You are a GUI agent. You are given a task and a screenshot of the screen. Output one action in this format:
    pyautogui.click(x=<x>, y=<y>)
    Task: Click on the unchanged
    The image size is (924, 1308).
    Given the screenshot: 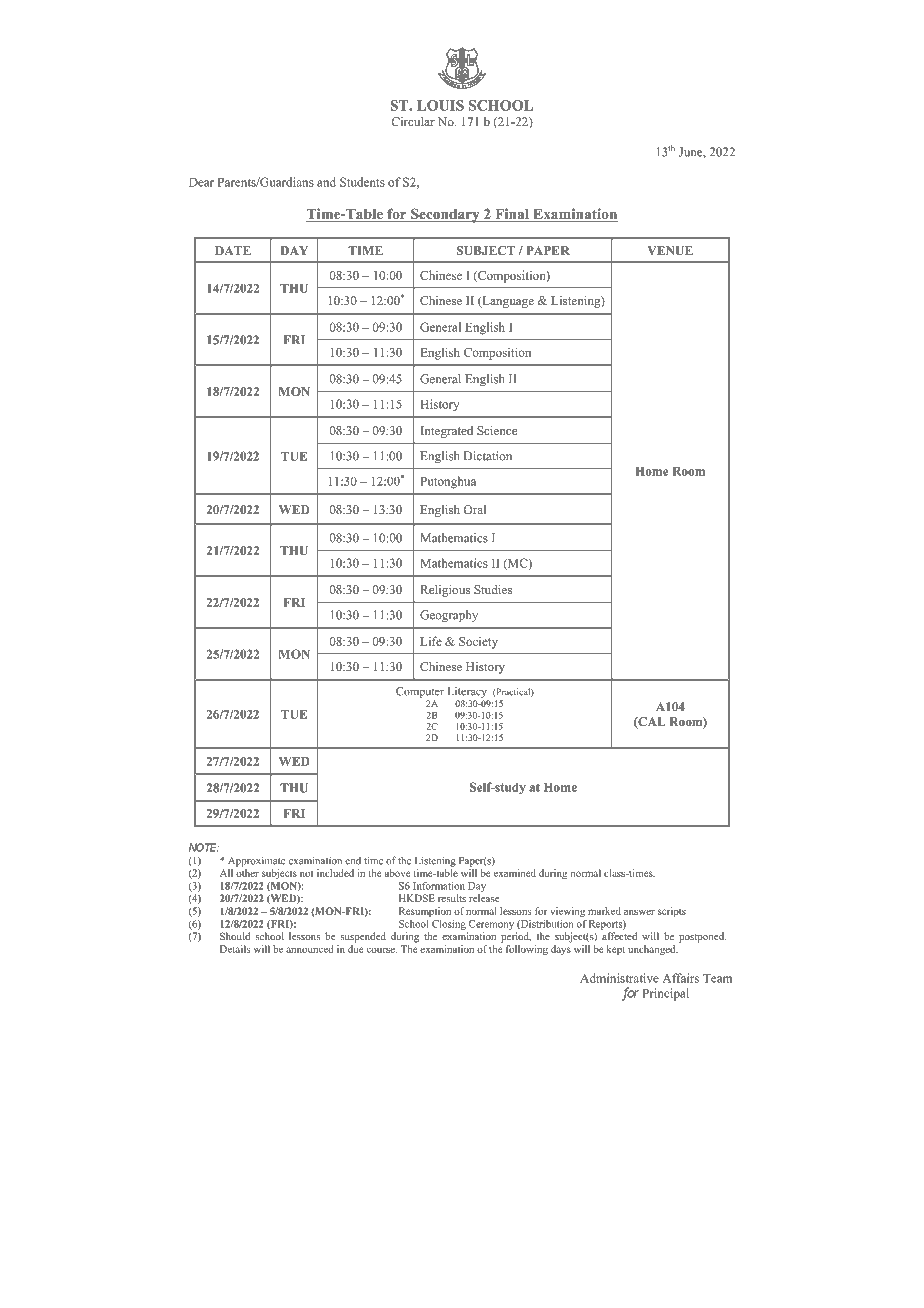 What is the action you would take?
    pyautogui.click(x=653, y=950)
